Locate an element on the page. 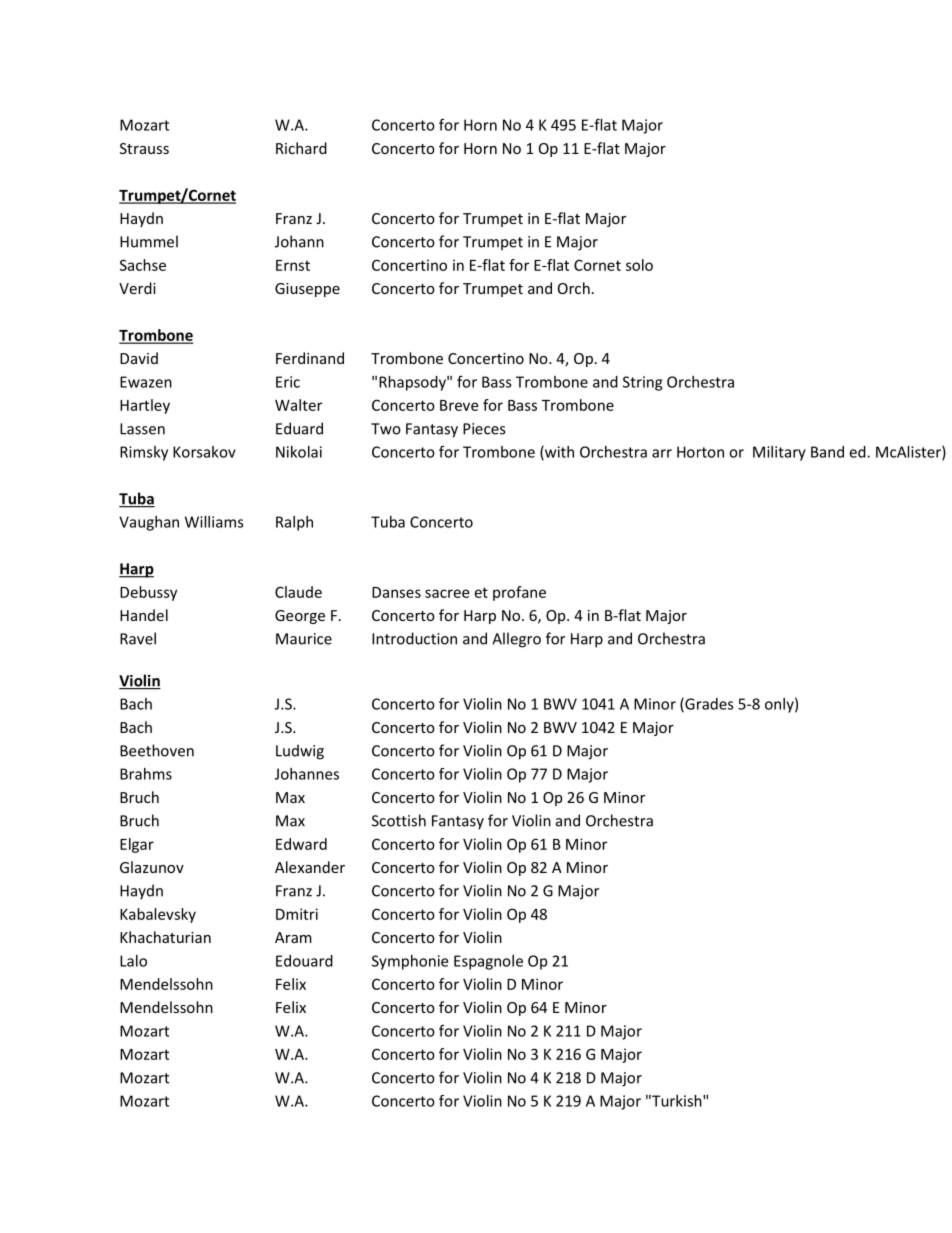  Military is located at coordinates (779, 453).
